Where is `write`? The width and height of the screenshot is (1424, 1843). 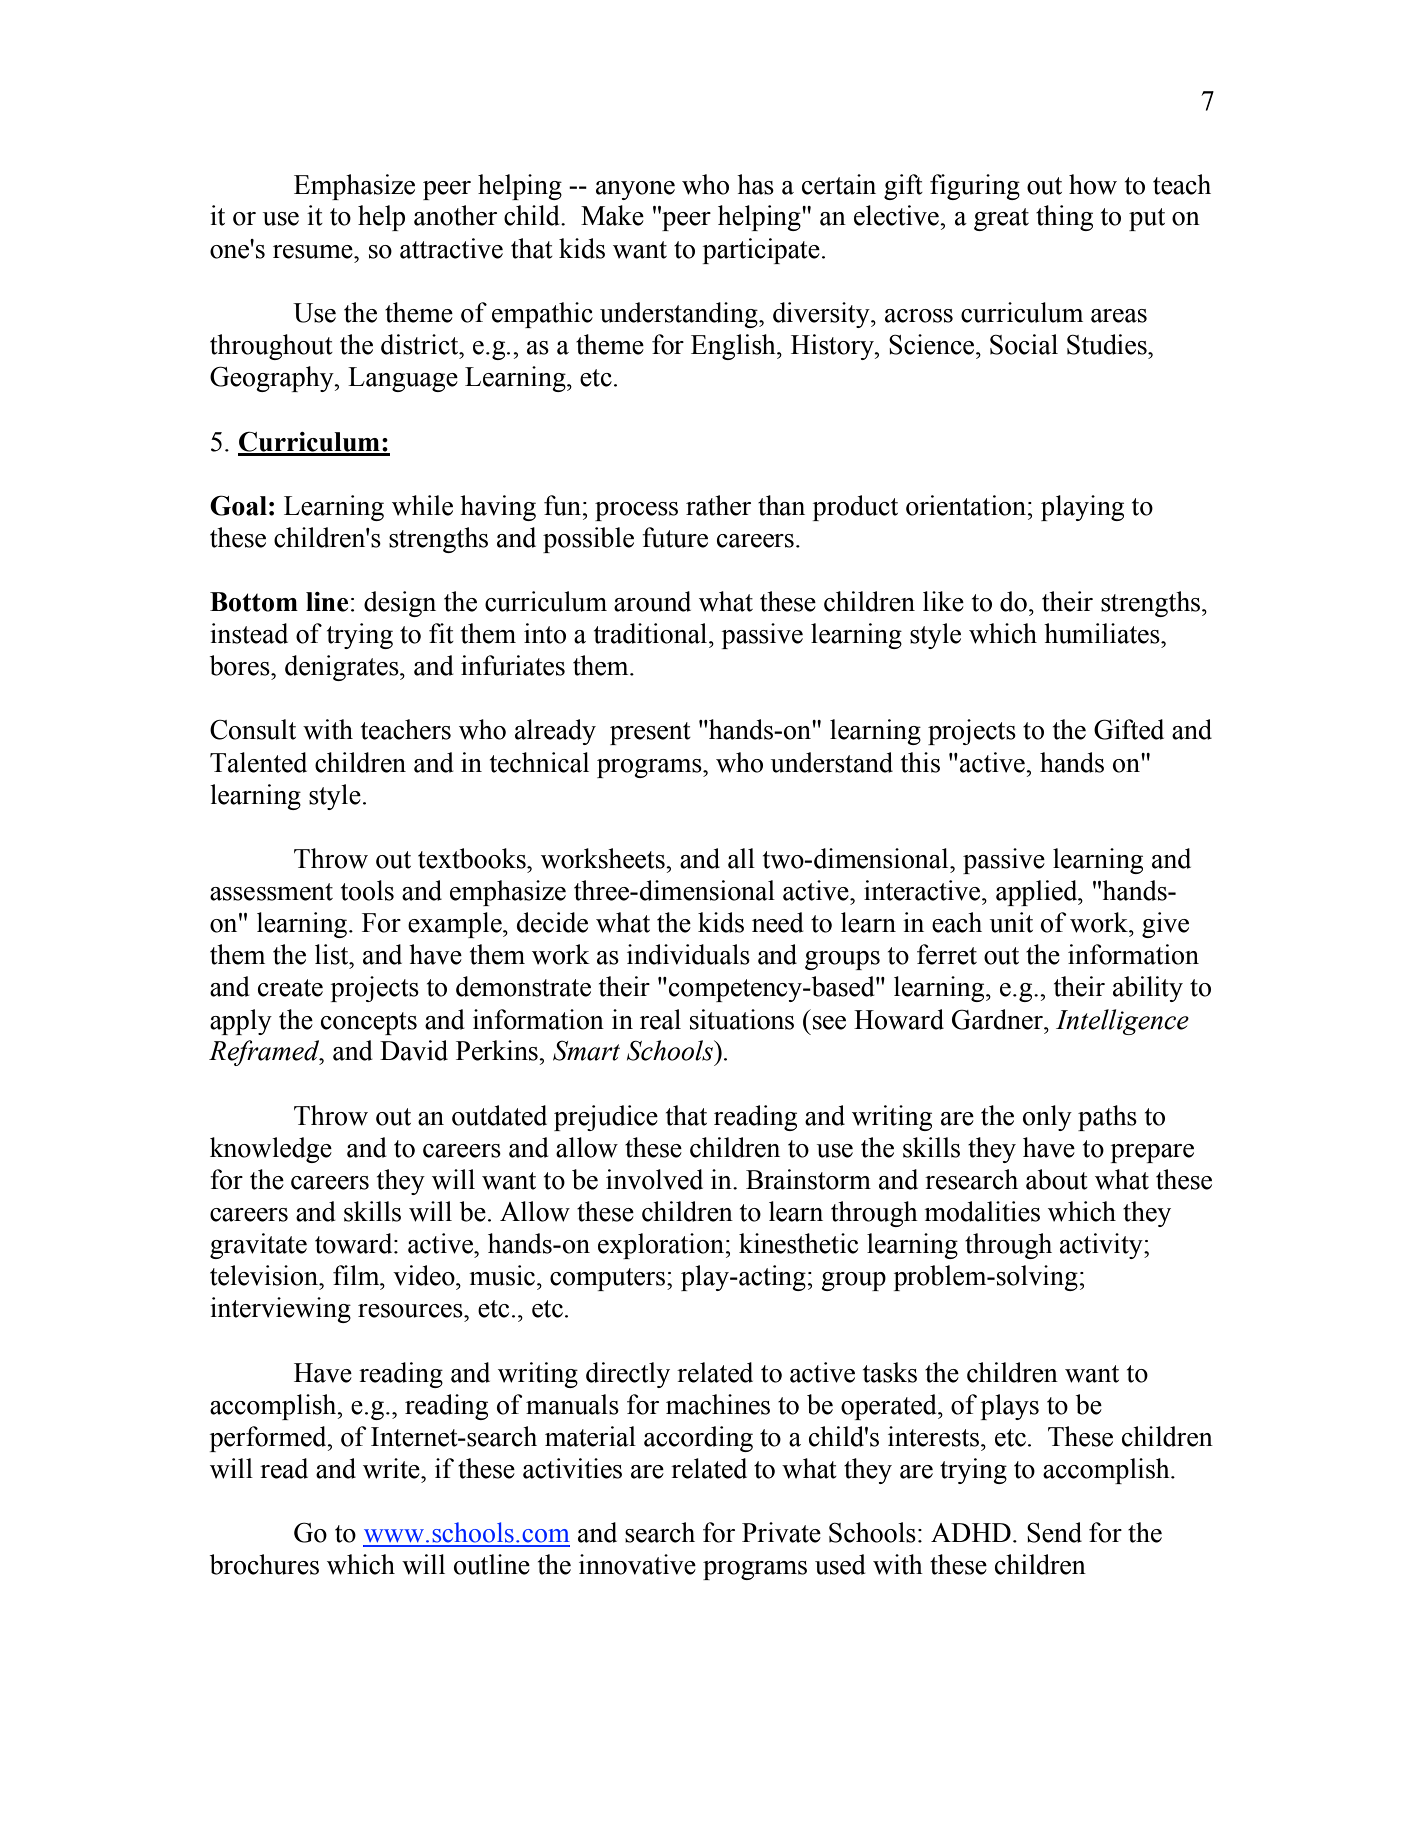 write is located at coordinates (392, 1468).
